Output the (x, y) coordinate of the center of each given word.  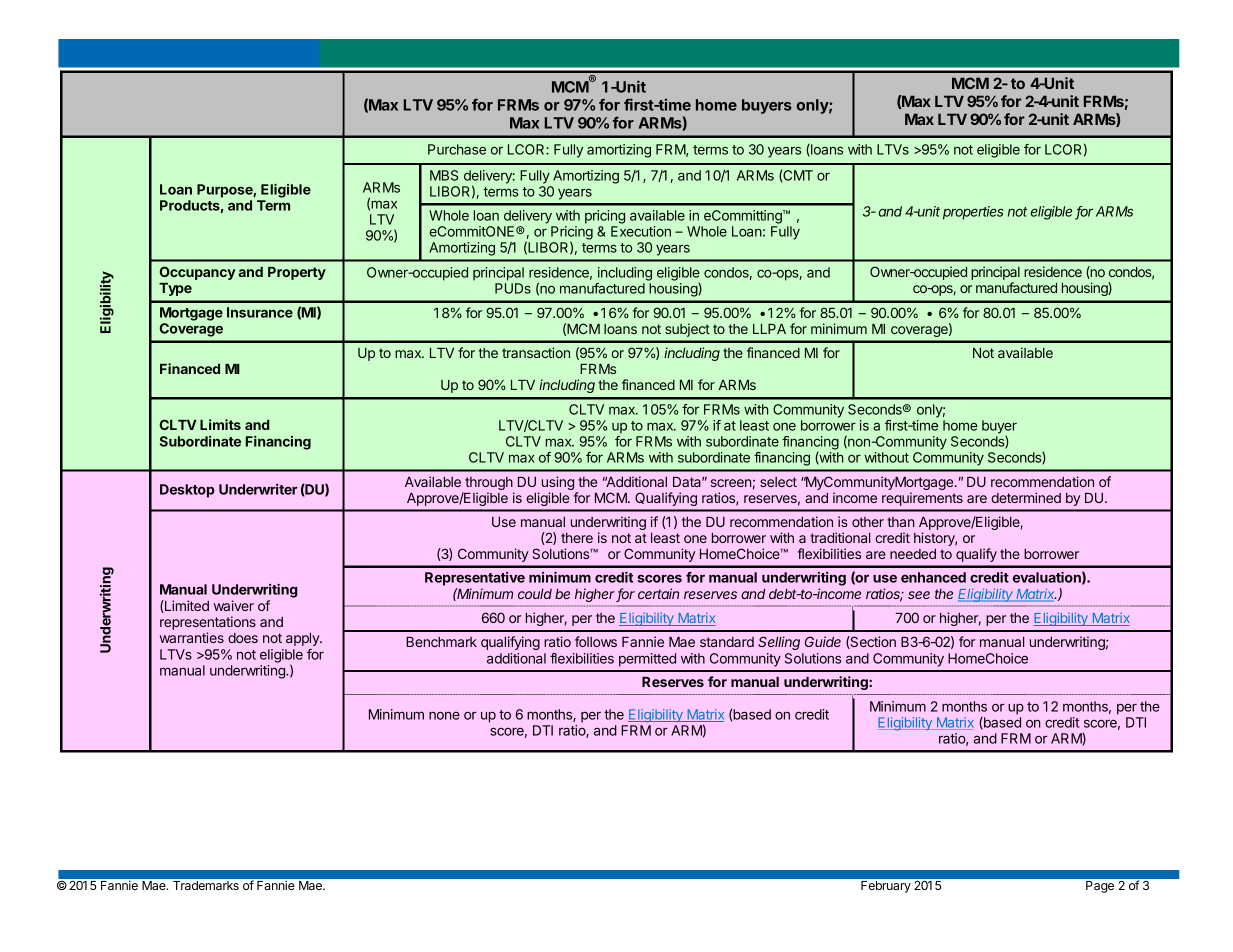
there (577, 538)
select (778, 482)
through (488, 485)
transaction (536, 352)
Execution (641, 231)
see (919, 595)
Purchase (457, 149)
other (868, 522)
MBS (444, 175)
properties (973, 213)
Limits (220, 424)
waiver (234, 605)
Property (297, 273)
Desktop (187, 491)
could (535, 594)
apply (303, 639)
